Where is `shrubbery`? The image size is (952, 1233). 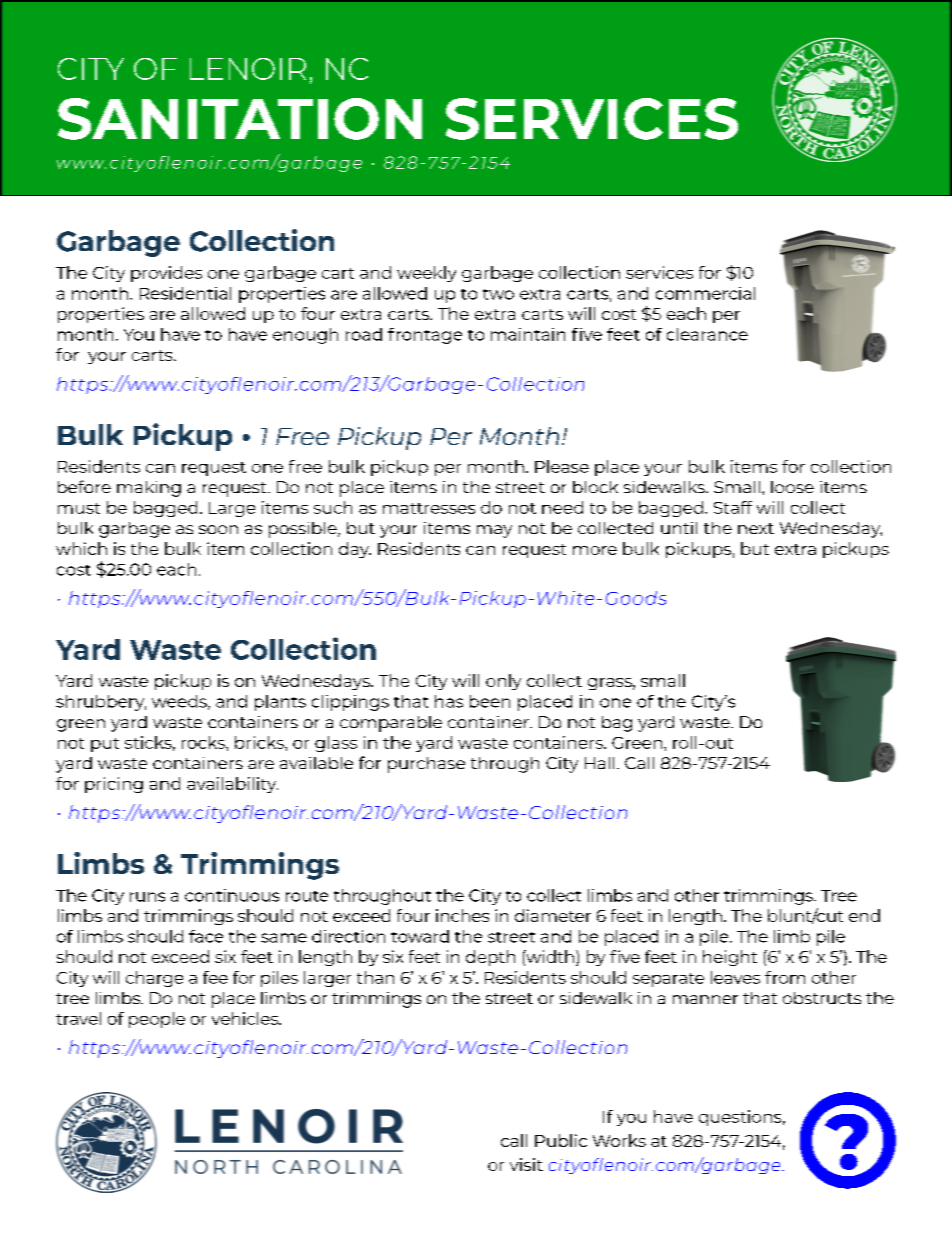
shrubbery is located at coordinates (101, 703).
